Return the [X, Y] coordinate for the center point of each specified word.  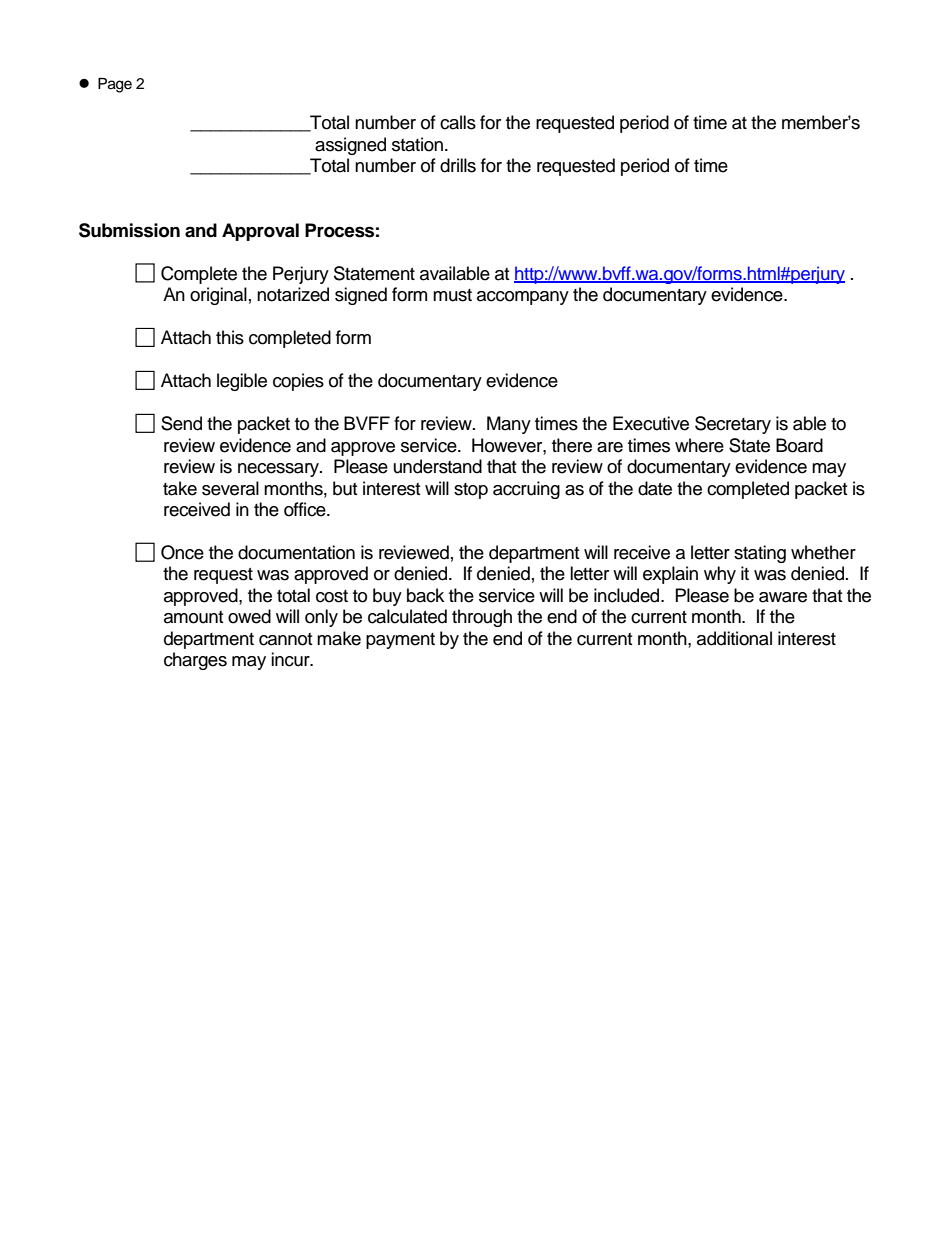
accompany [523, 298]
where [699, 445]
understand [438, 466]
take [180, 488]
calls [458, 122]
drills [458, 165]
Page [115, 85]
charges [195, 661]
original [218, 296]
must [452, 295]
